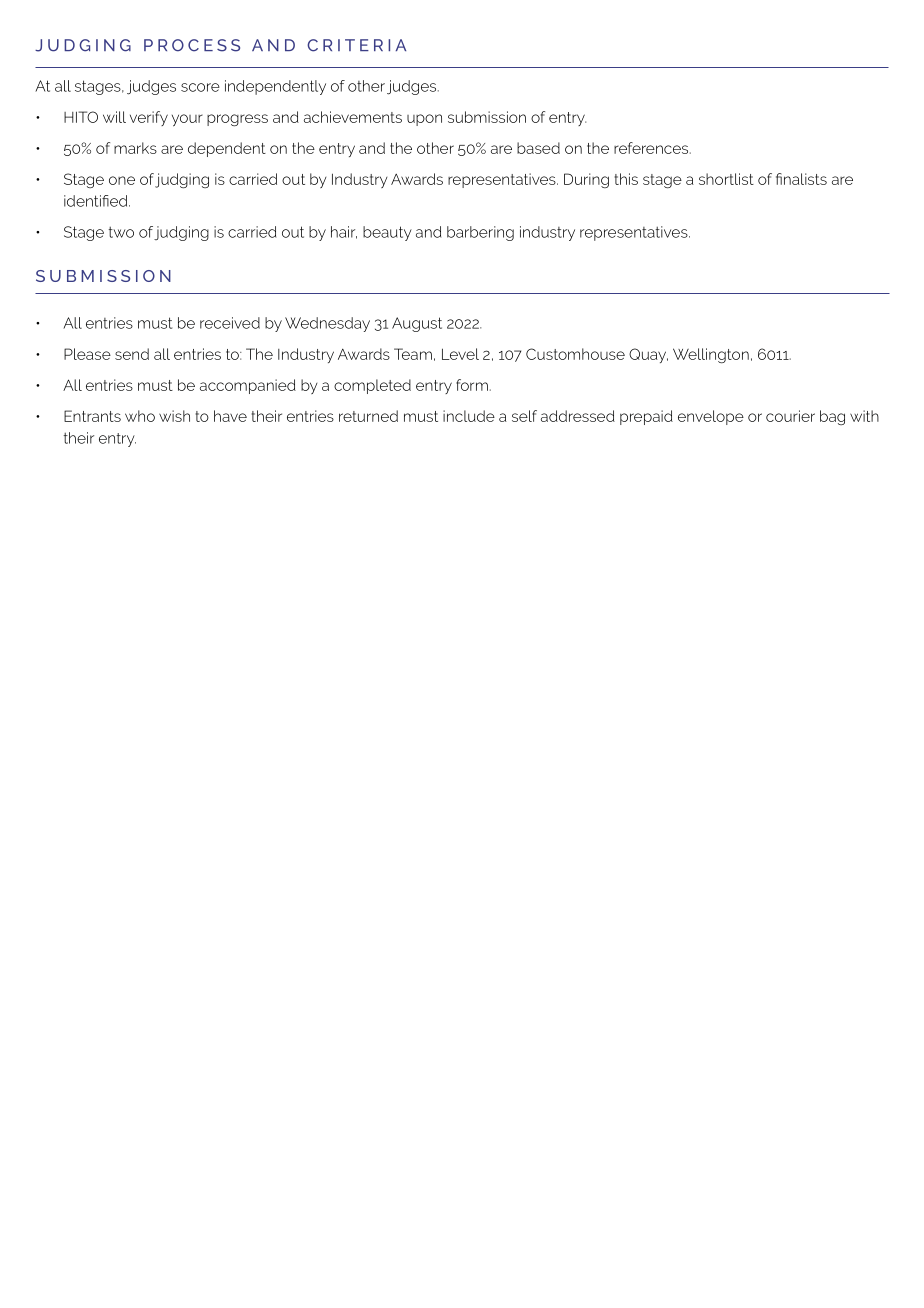  Describe the element at coordinates (586, 180) in the screenshot. I see `During` at that location.
